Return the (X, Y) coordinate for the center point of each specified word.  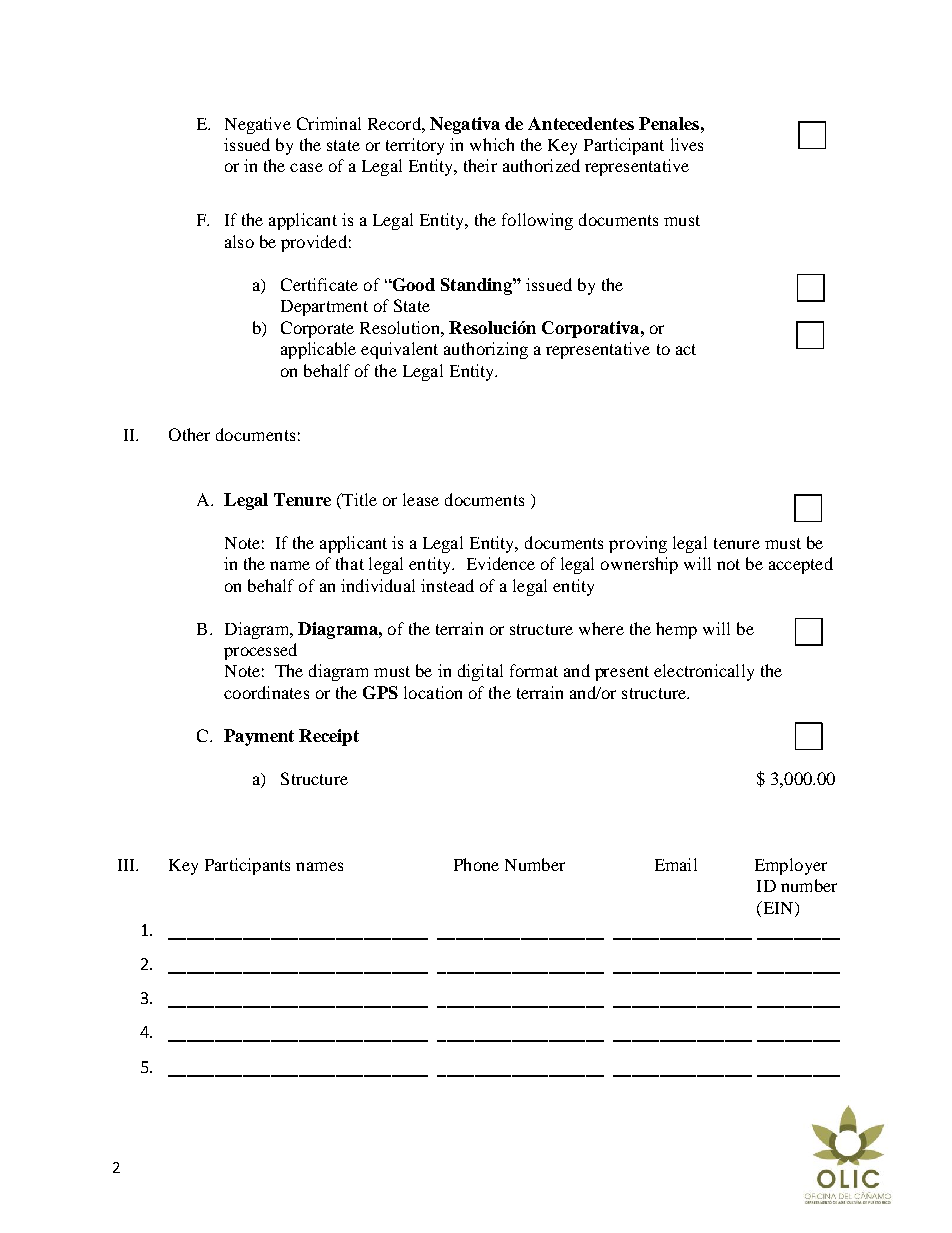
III (127, 865)
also (239, 241)
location (433, 692)
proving (638, 544)
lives (687, 144)
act (686, 349)
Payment (259, 737)
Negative (258, 125)
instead (447, 585)
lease (421, 499)
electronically (704, 672)
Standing (477, 286)
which (492, 144)
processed (260, 651)
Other (189, 434)
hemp (676, 630)
